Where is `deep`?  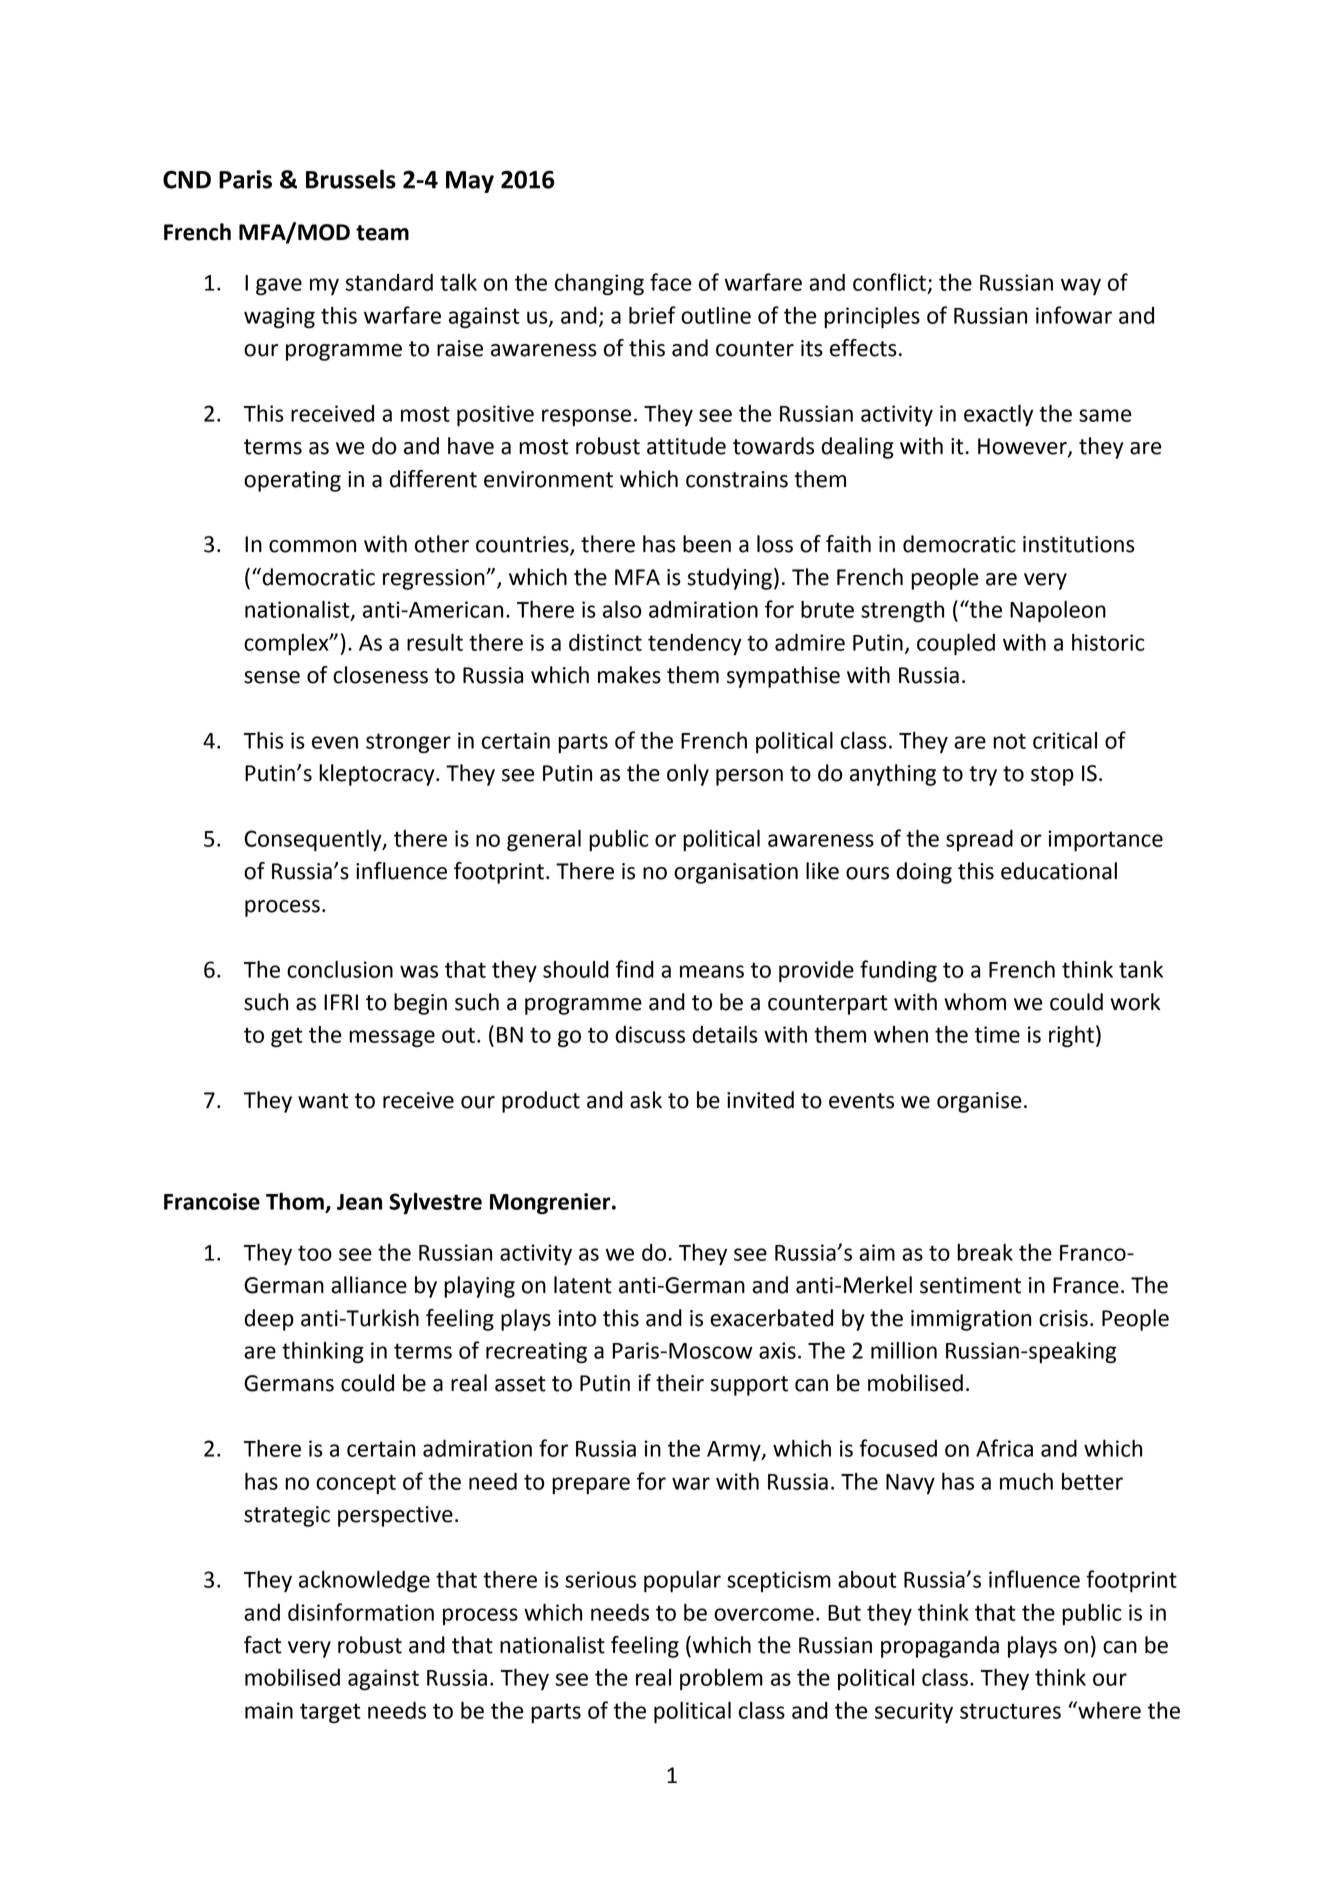 deep is located at coordinates (269, 1320).
